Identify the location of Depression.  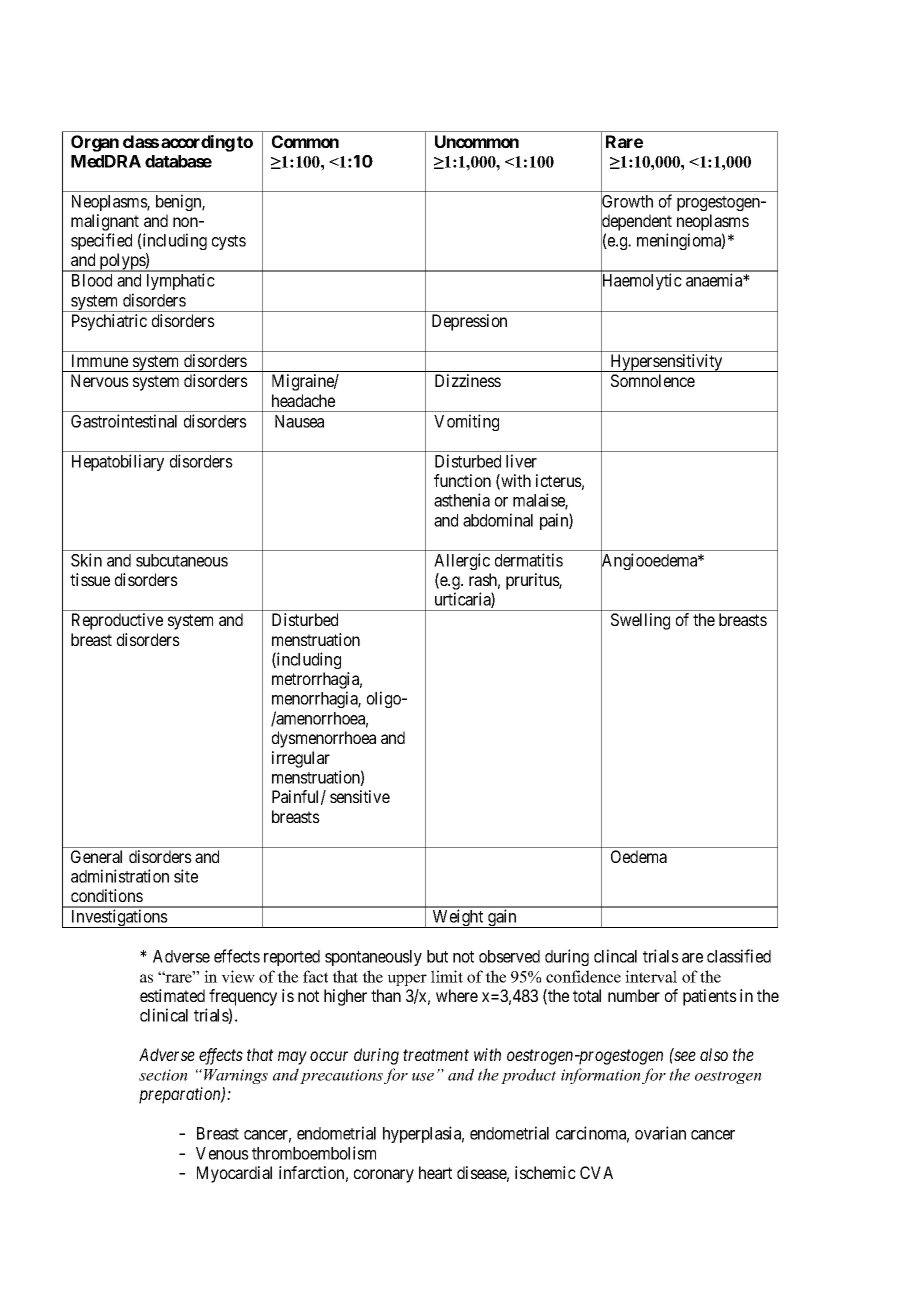
(469, 322).
